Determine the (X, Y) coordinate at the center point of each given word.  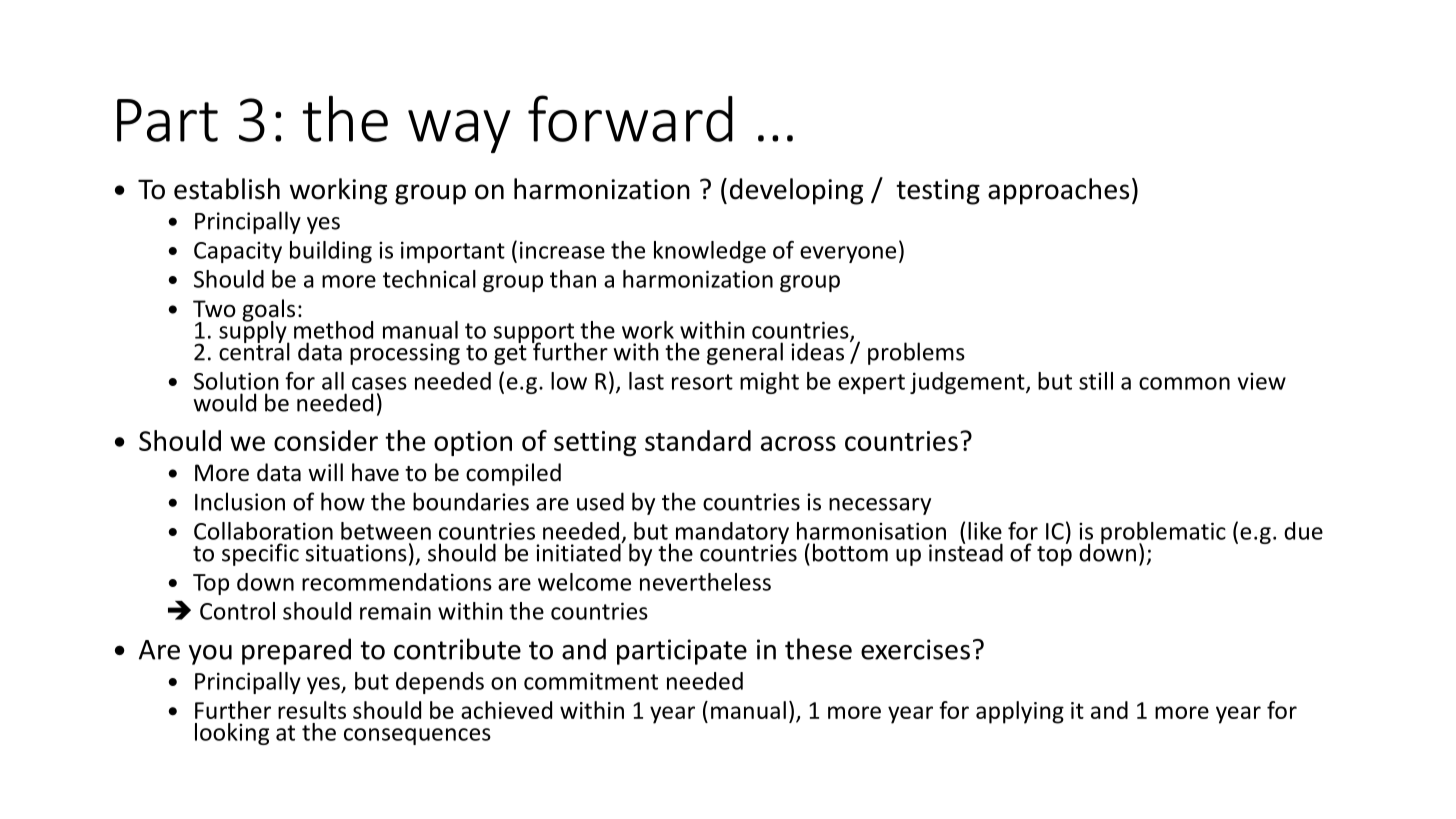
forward (630, 118)
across (798, 443)
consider (326, 440)
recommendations (397, 582)
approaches (1058, 191)
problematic (1163, 534)
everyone (848, 254)
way (459, 131)
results (312, 710)
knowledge (710, 252)
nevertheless (705, 582)
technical (429, 279)
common (1184, 383)
